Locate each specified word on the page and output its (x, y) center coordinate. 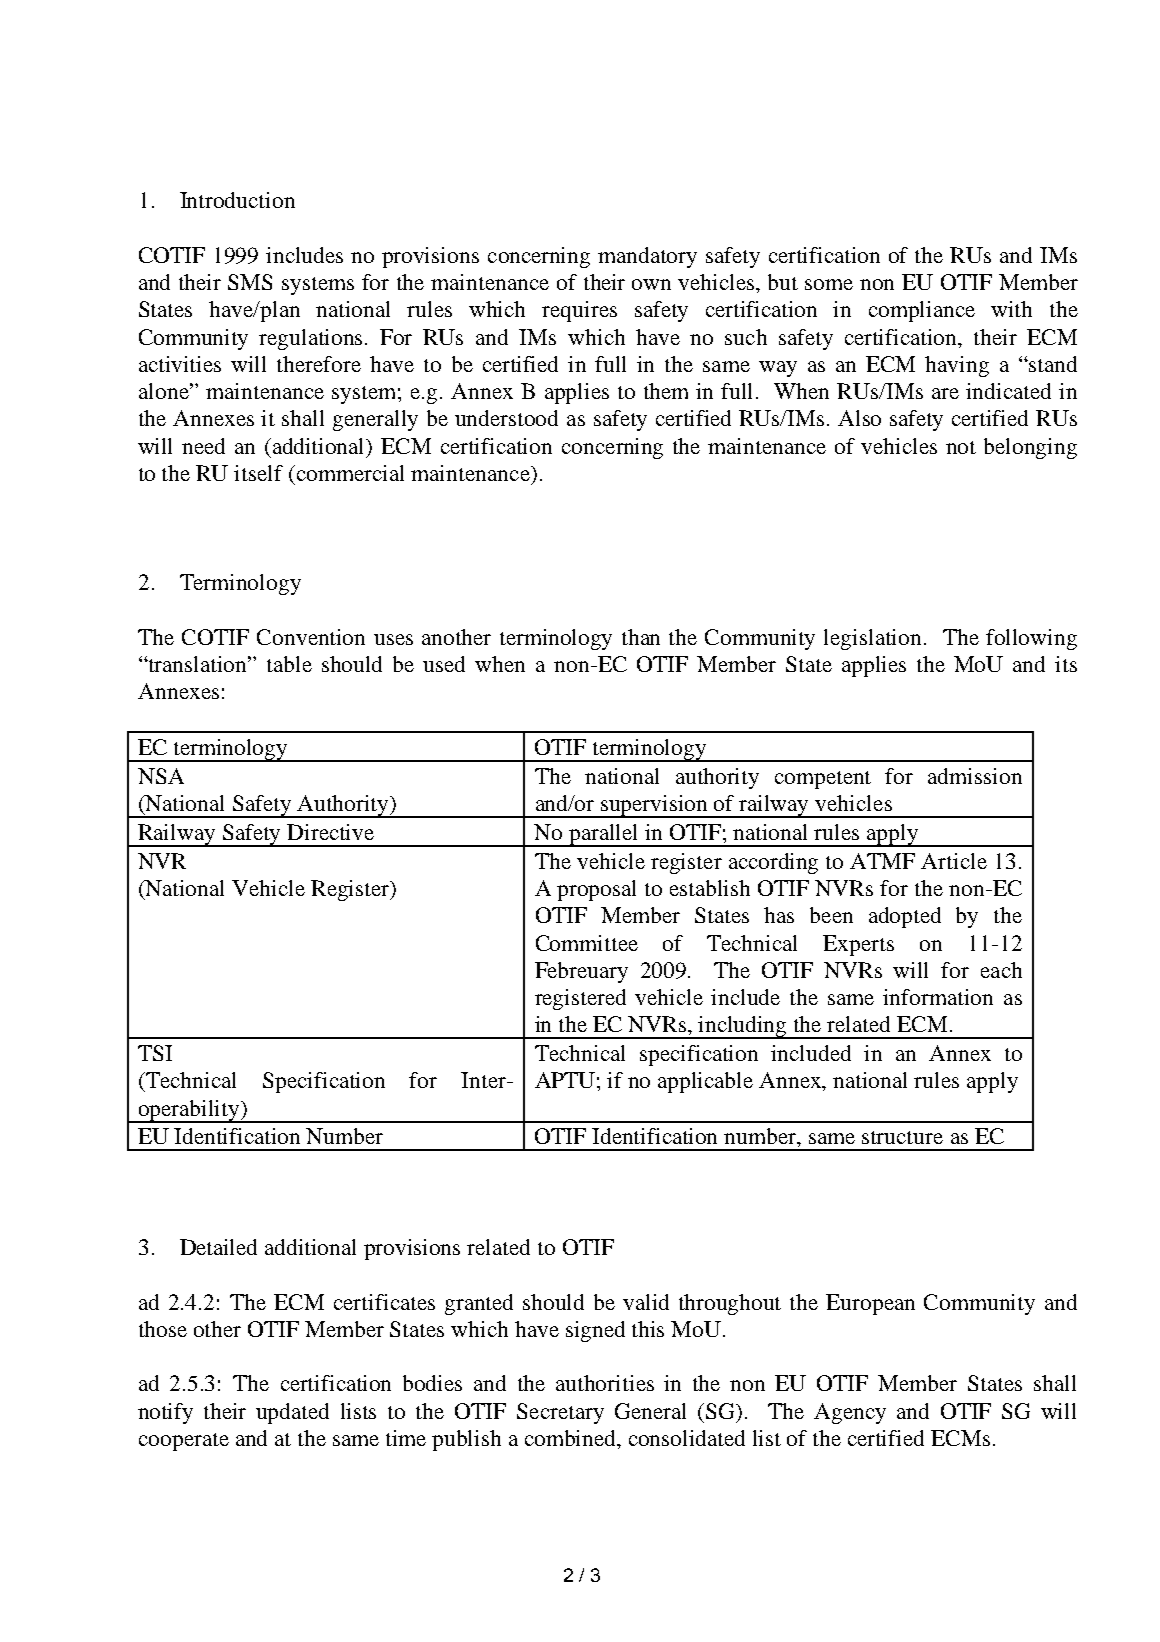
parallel (604, 835)
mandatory (647, 257)
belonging (1030, 448)
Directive (330, 832)
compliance (922, 311)
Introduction (237, 200)
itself (258, 473)
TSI (155, 1053)
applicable (705, 1082)
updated (292, 1413)
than (641, 637)
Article (954, 861)
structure (902, 1137)
